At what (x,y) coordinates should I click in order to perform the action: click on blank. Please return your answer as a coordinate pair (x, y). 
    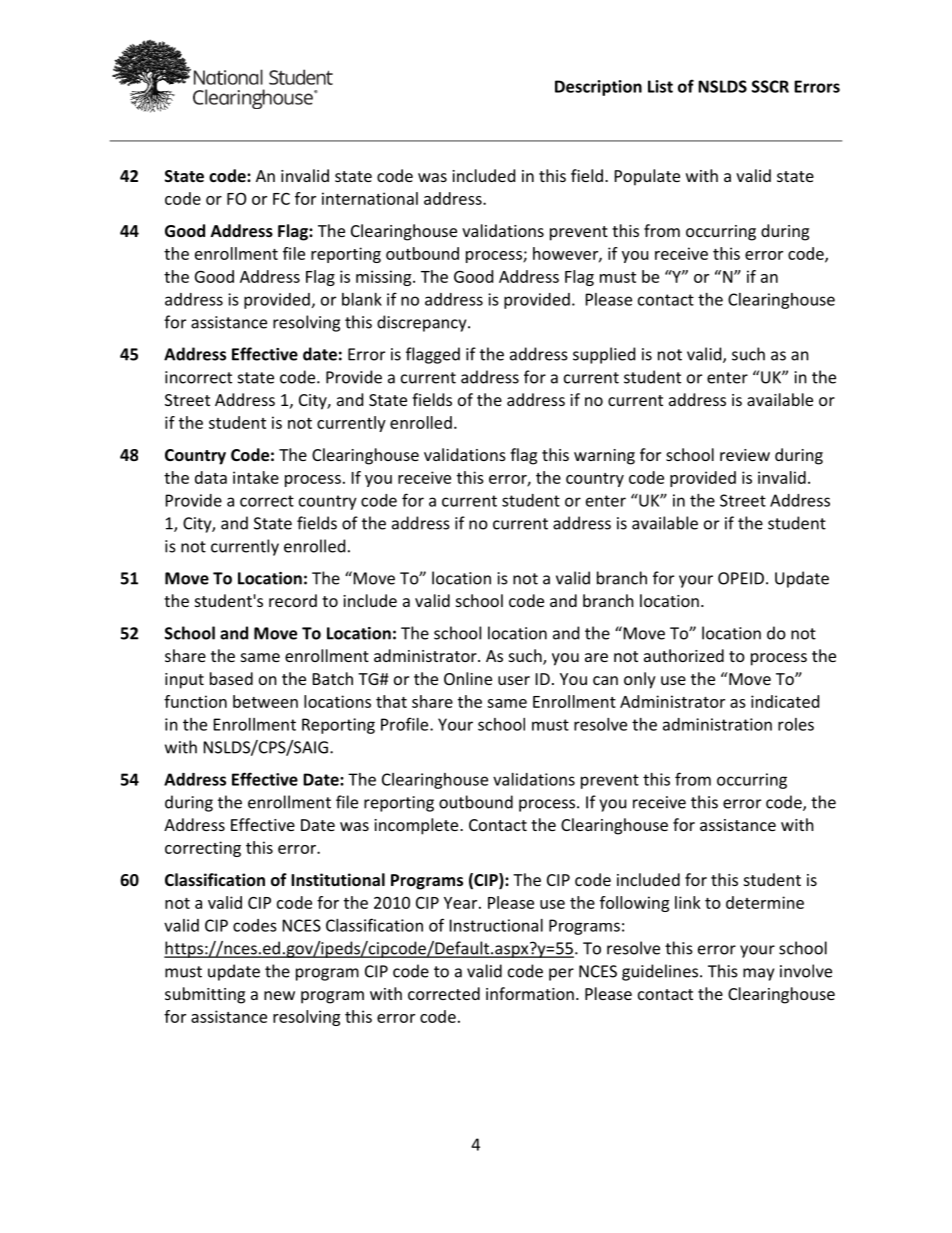
    Looking at the image, I should click on (362, 299).
